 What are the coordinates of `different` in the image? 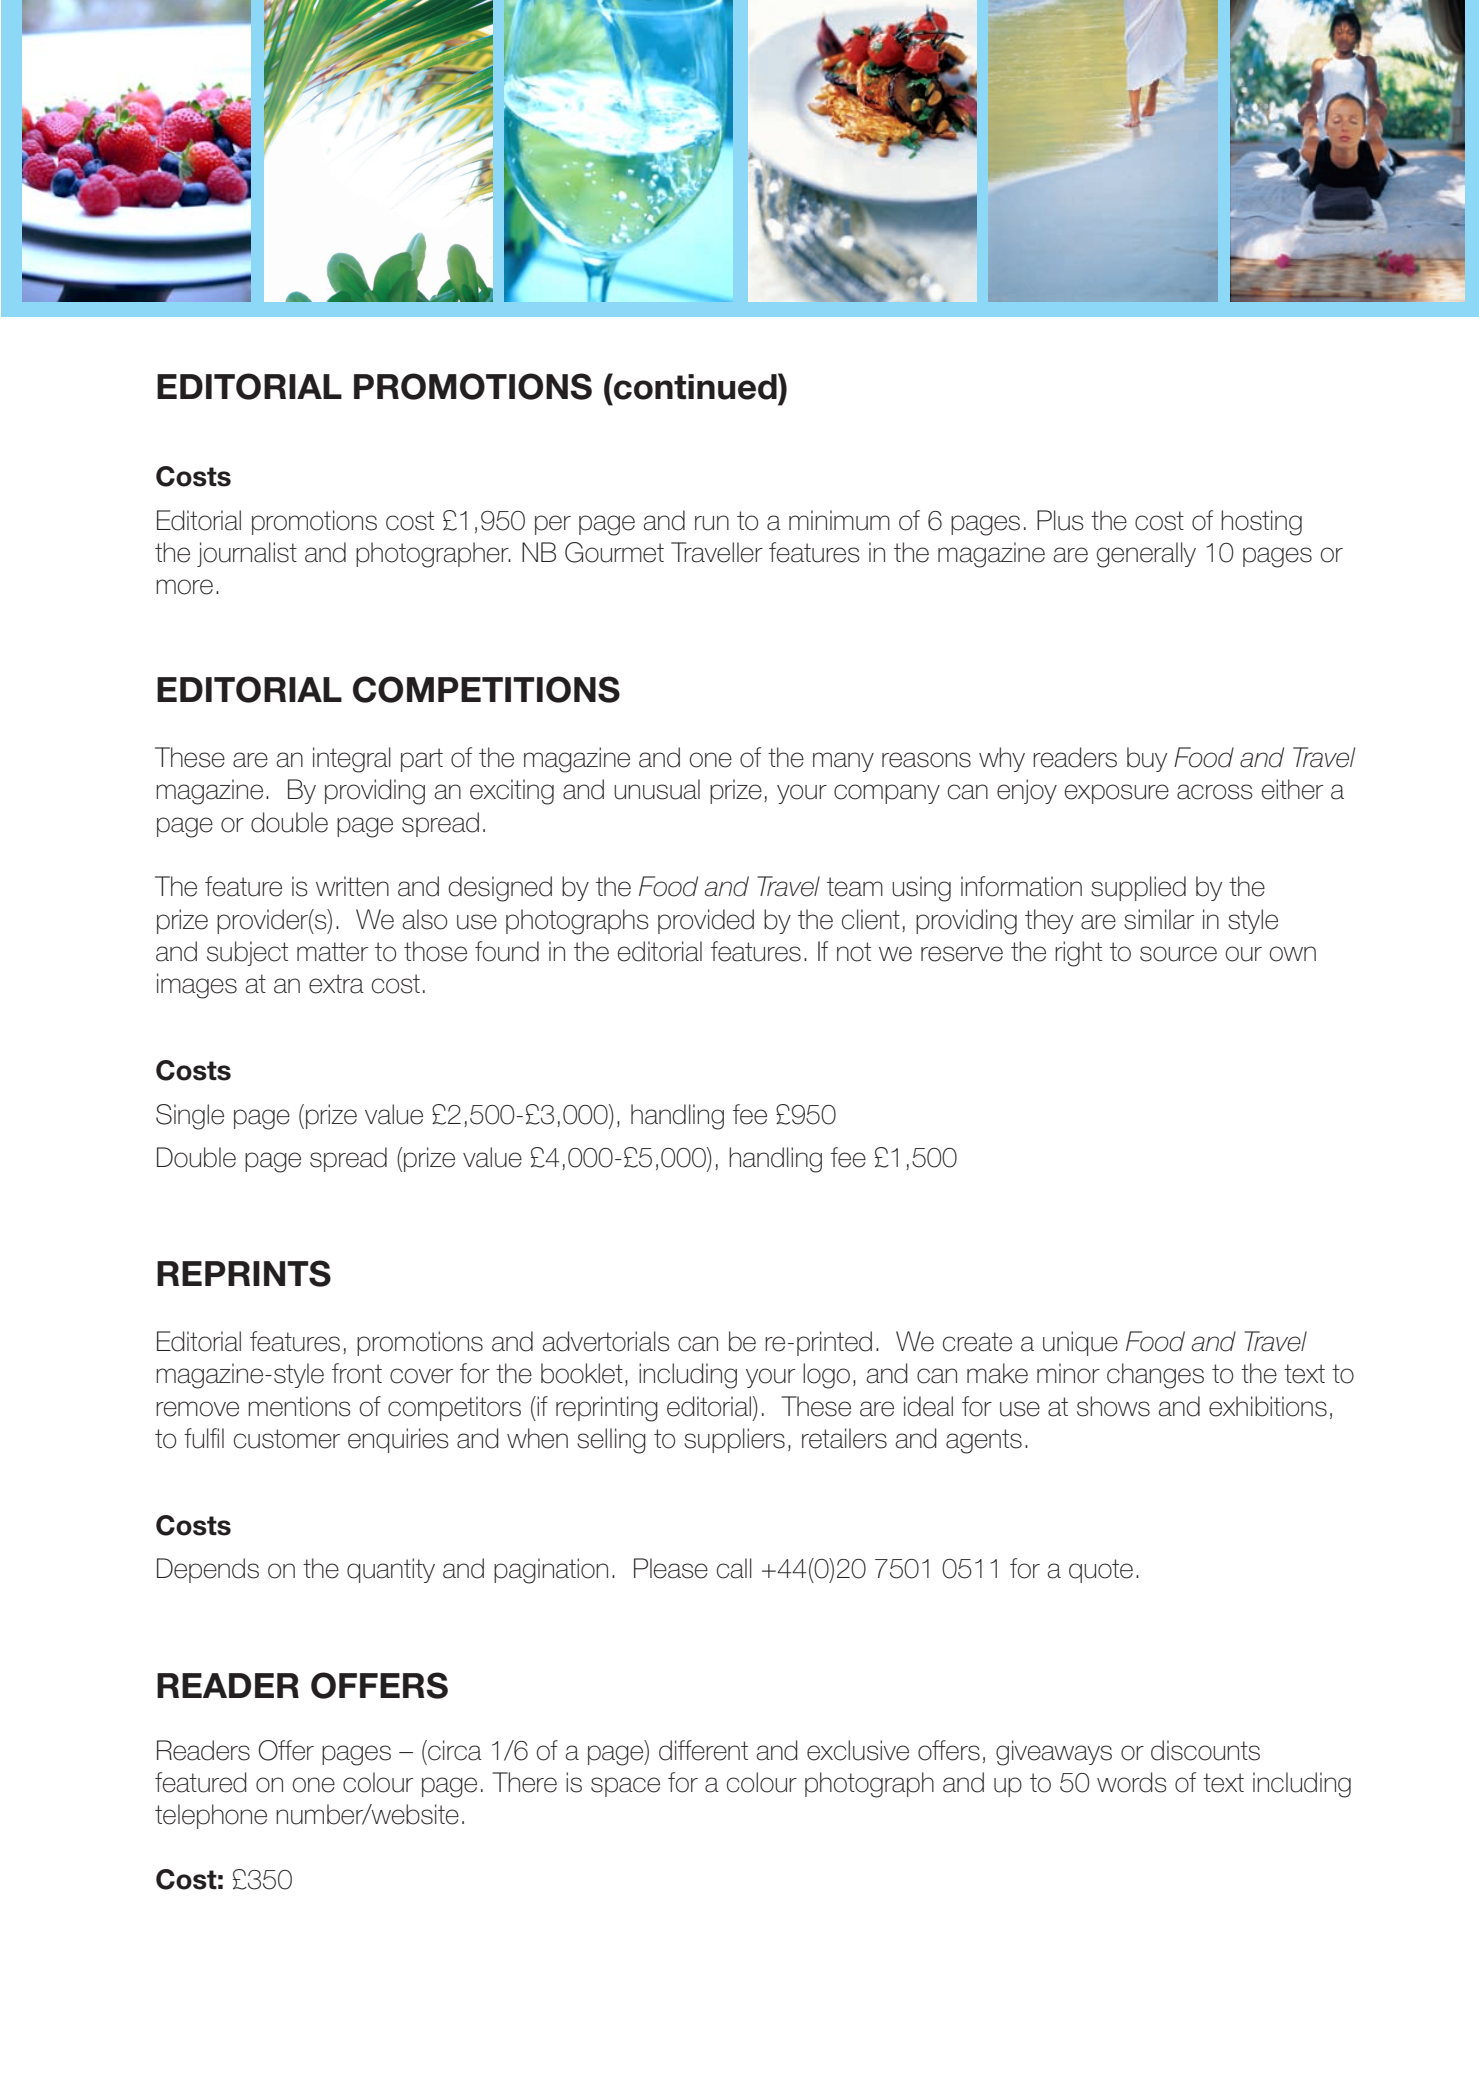 It's located at (703, 1750).
